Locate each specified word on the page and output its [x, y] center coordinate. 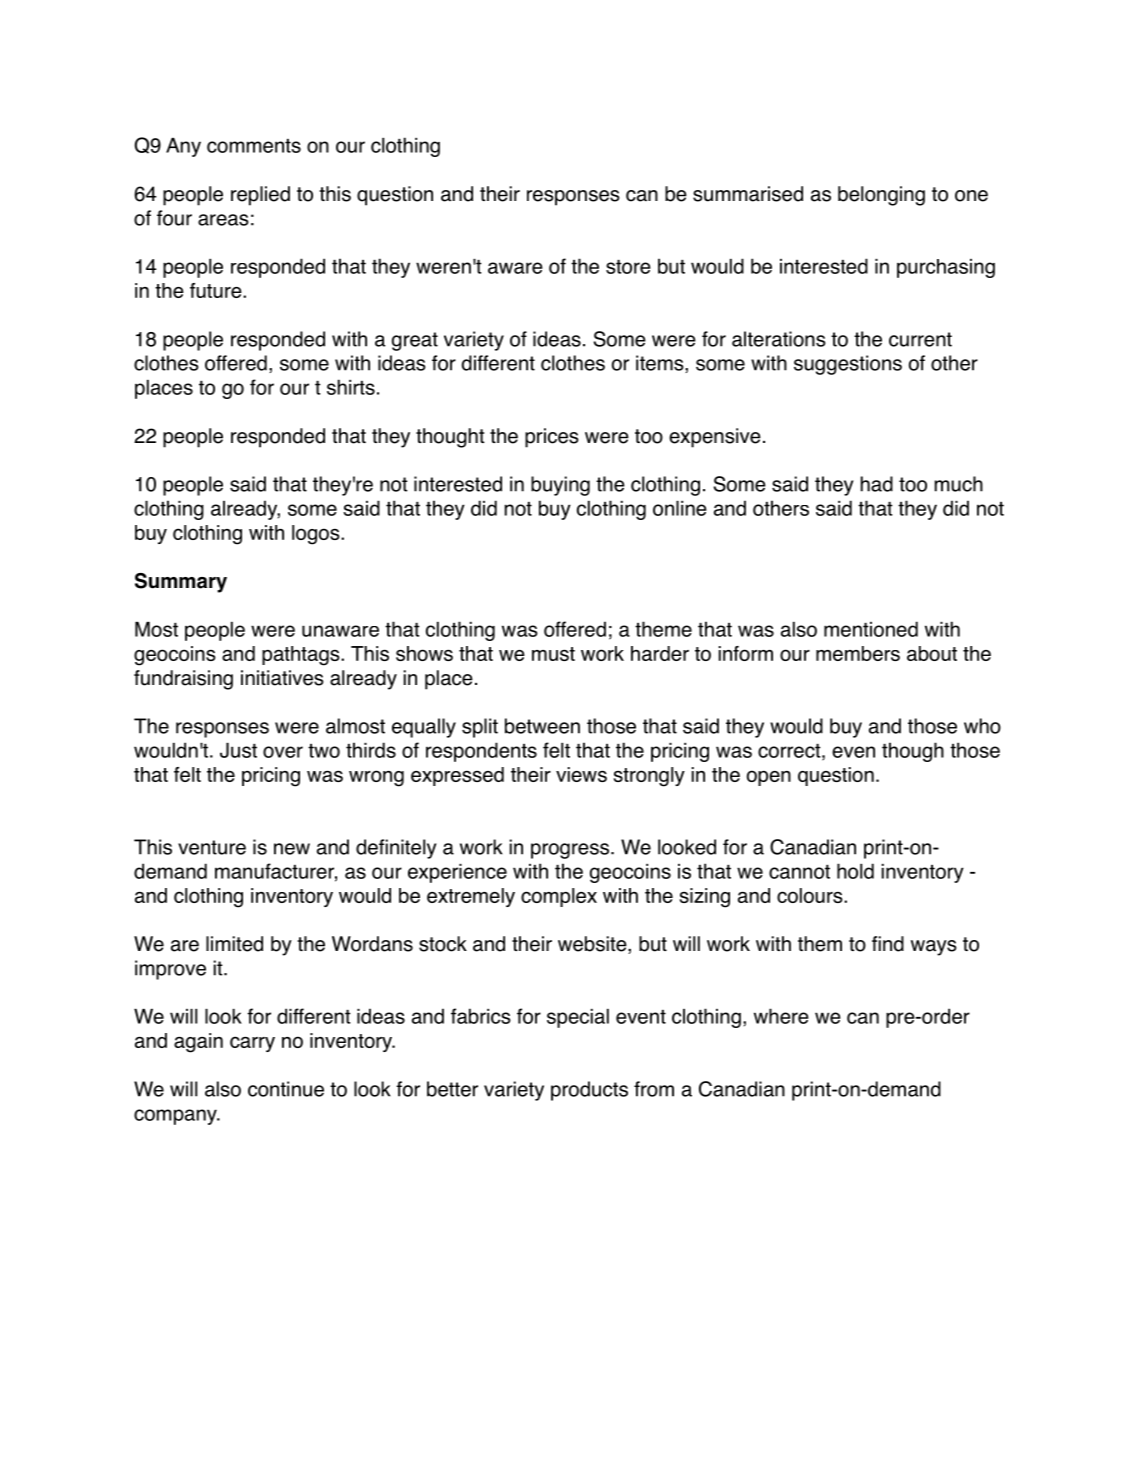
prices [552, 438]
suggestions [848, 365]
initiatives [282, 678]
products [589, 1091]
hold [855, 871]
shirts [351, 387]
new [292, 849]
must [553, 654]
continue [286, 1089]
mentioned [871, 629]
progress [570, 851]
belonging [881, 196]
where [781, 1016]
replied [260, 196]
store [628, 267]
